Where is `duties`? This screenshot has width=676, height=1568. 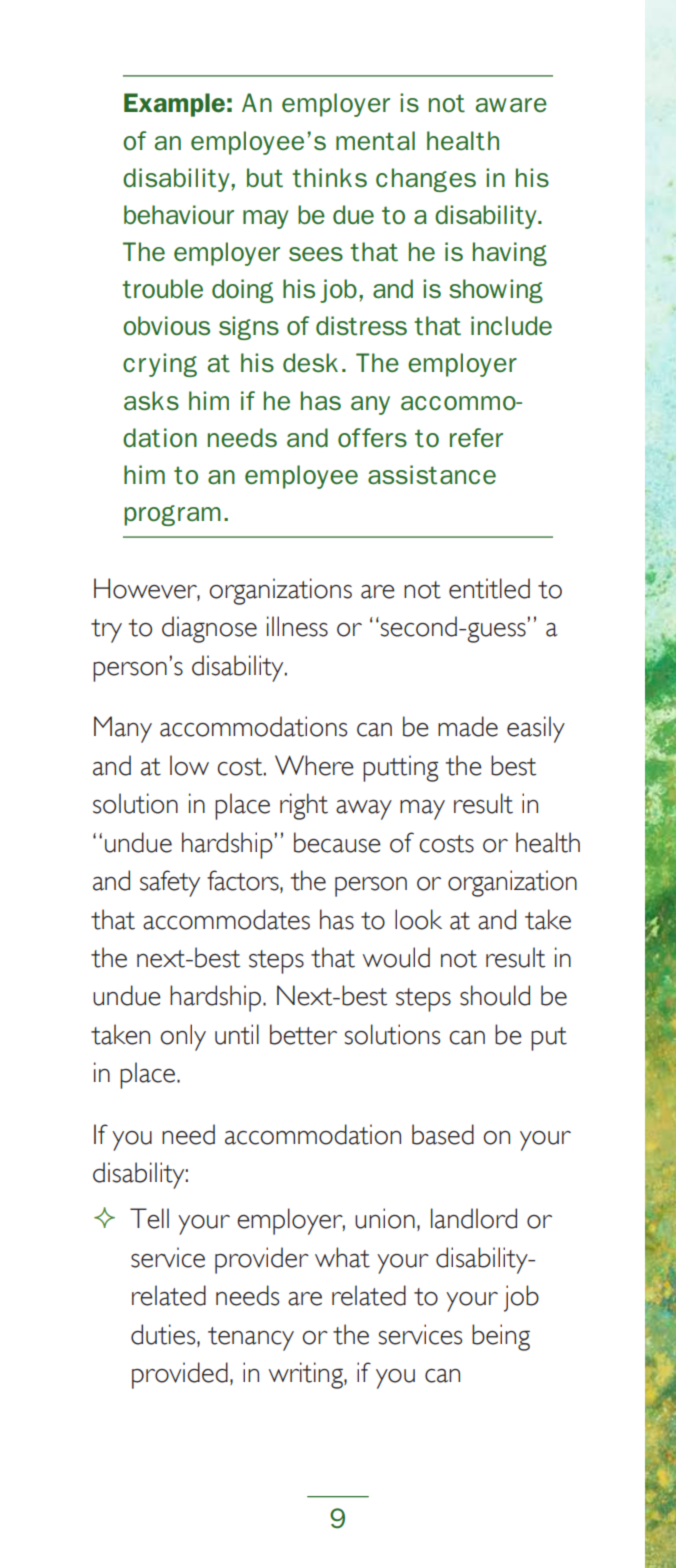 duties is located at coordinates (164, 1334).
